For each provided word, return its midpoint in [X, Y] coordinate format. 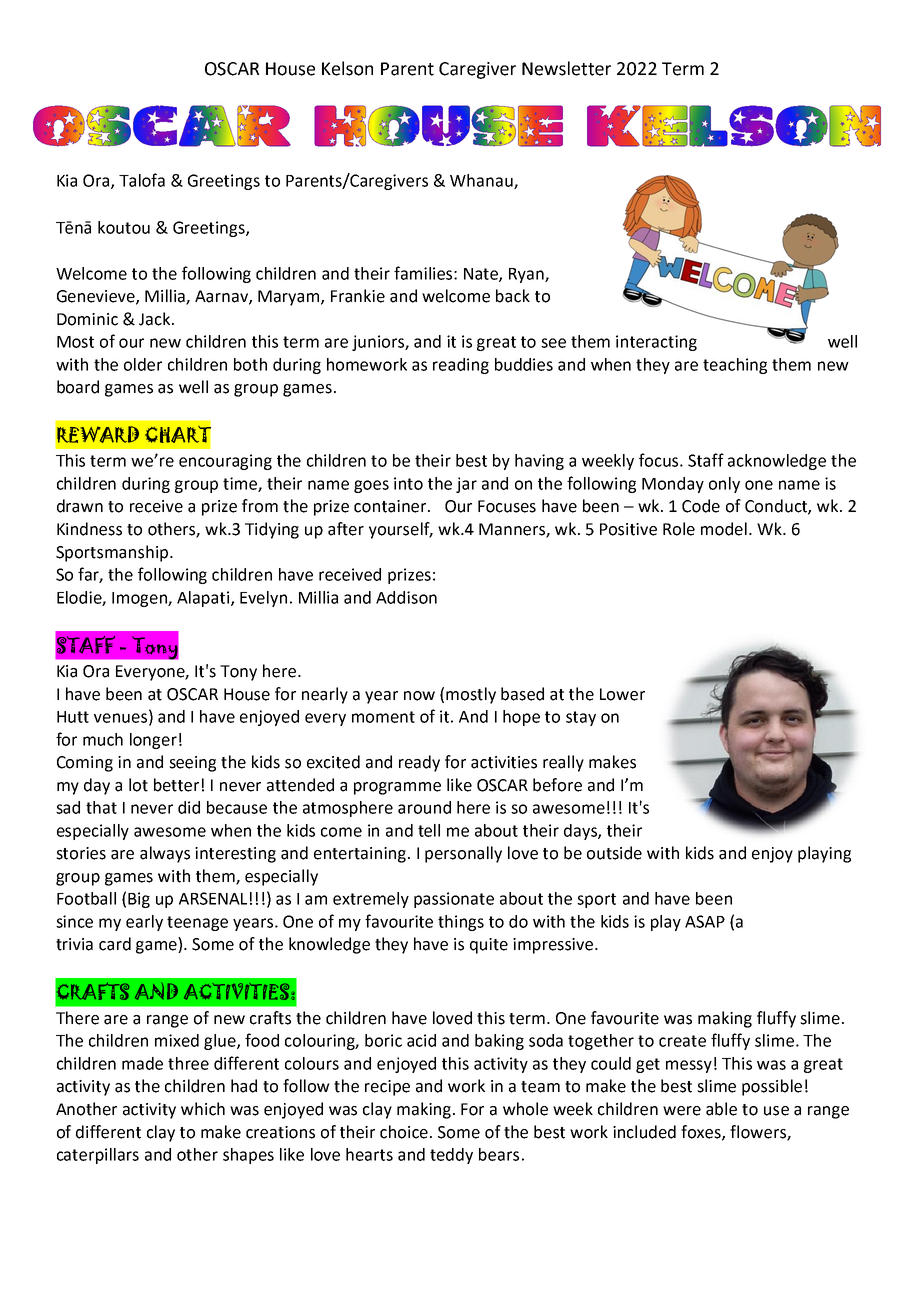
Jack [156, 319]
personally [463, 854]
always [165, 854]
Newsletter [566, 68]
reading [461, 366]
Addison [406, 597]
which [203, 1109]
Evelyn [263, 599]
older [143, 364]
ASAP [705, 921]
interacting [656, 343]
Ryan [527, 275]
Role [679, 529]
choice [405, 1132]
